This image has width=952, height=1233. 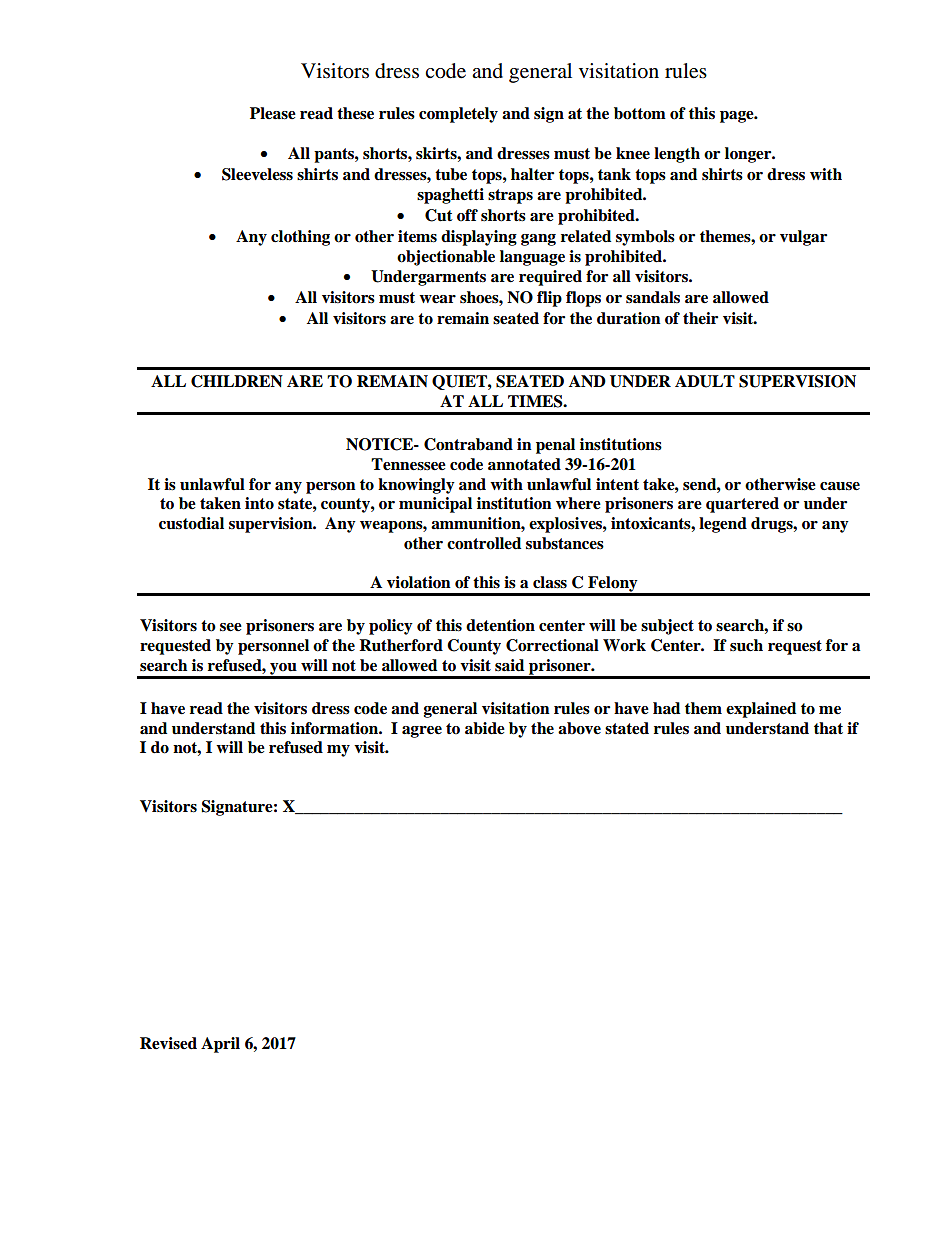 What do you see at coordinates (191, 523) in the image?
I see `custodial` at bounding box center [191, 523].
